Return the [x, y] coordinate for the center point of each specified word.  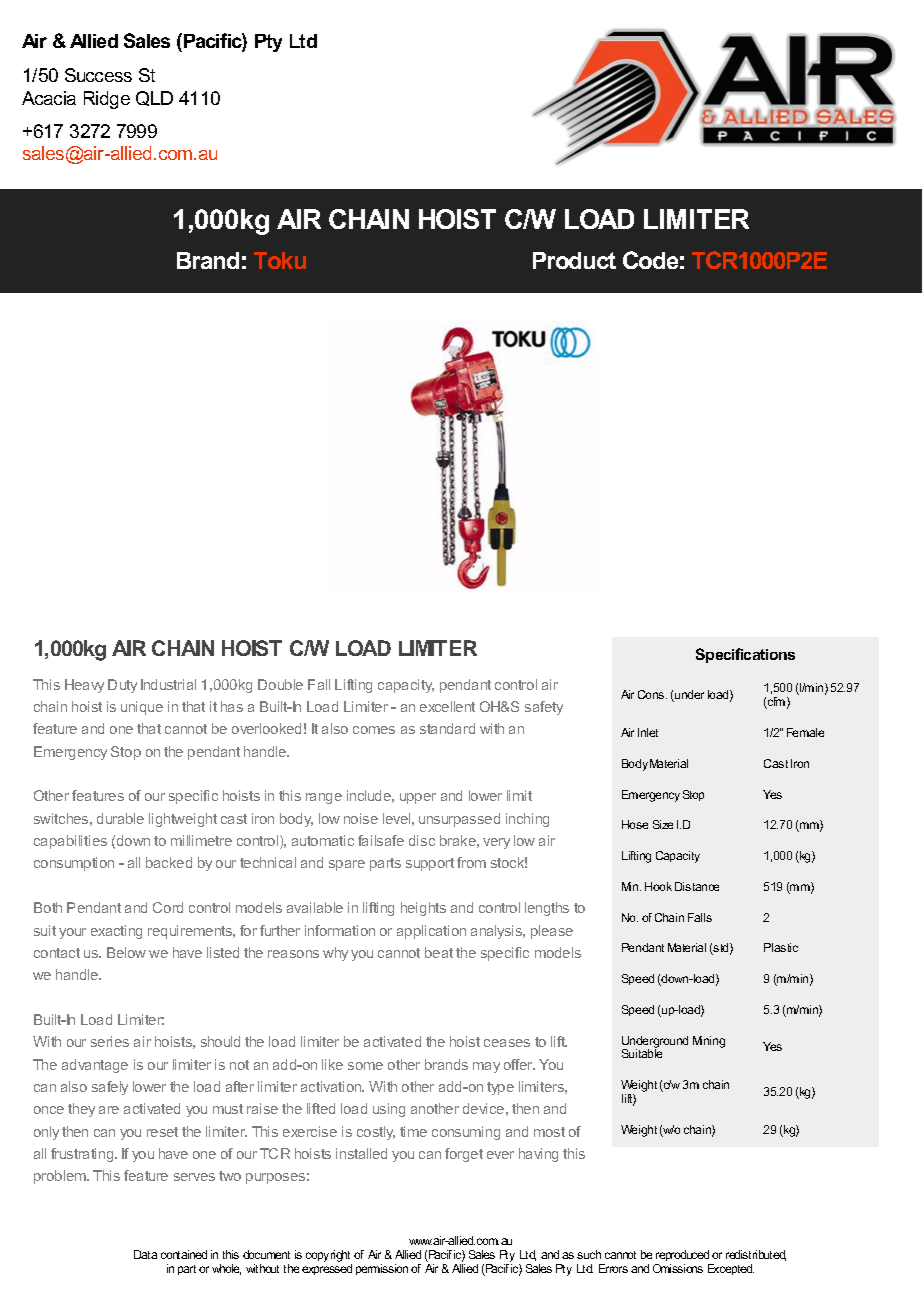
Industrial [168, 684]
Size [663, 824]
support [430, 864]
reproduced [683, 1257]
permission [382, 1269]
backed [169, 862]
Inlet [648, 732]
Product [574, 260]
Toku [280, 260]
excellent [447, 706]
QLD [154, 98]
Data [145, 1254]
